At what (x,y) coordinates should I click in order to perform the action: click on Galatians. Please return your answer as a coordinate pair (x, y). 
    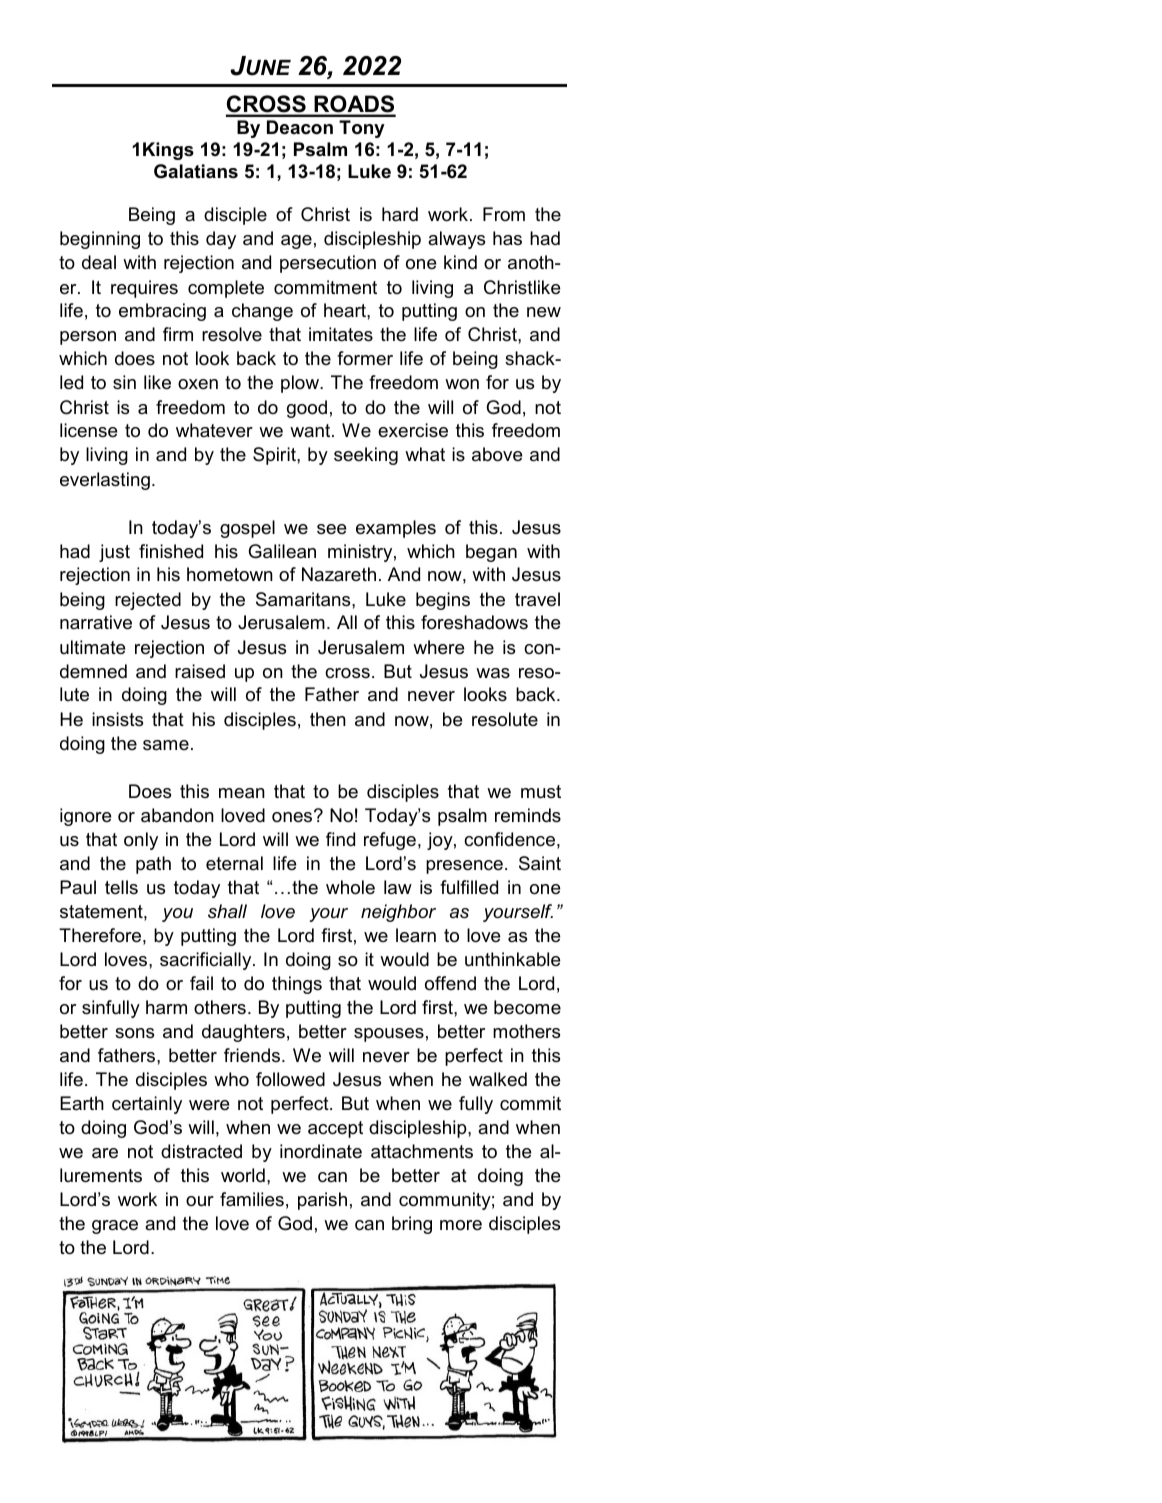
    Looking at the image, I should click on (196, 171).
